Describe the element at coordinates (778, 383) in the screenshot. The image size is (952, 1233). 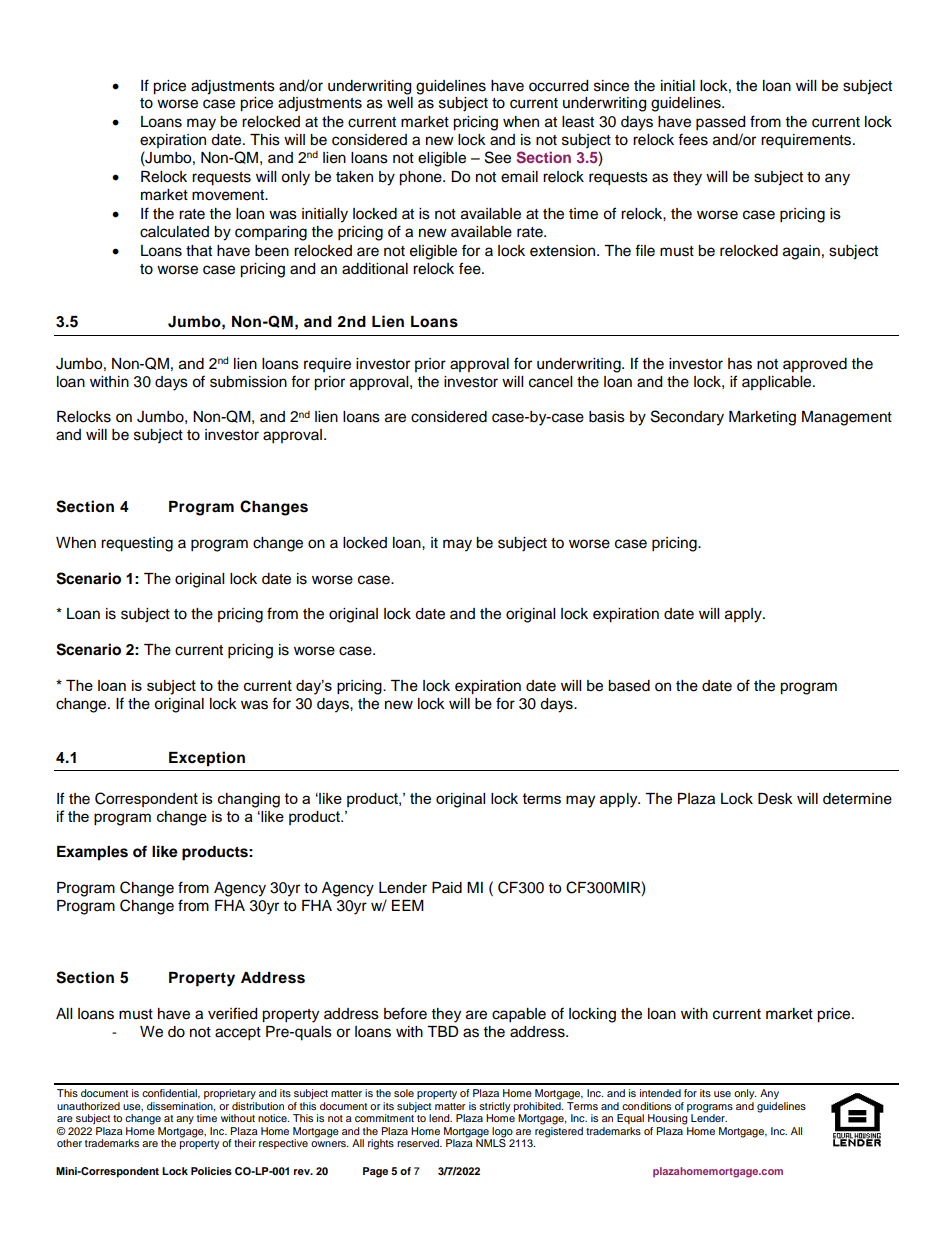
I see `applicable` at that location.
